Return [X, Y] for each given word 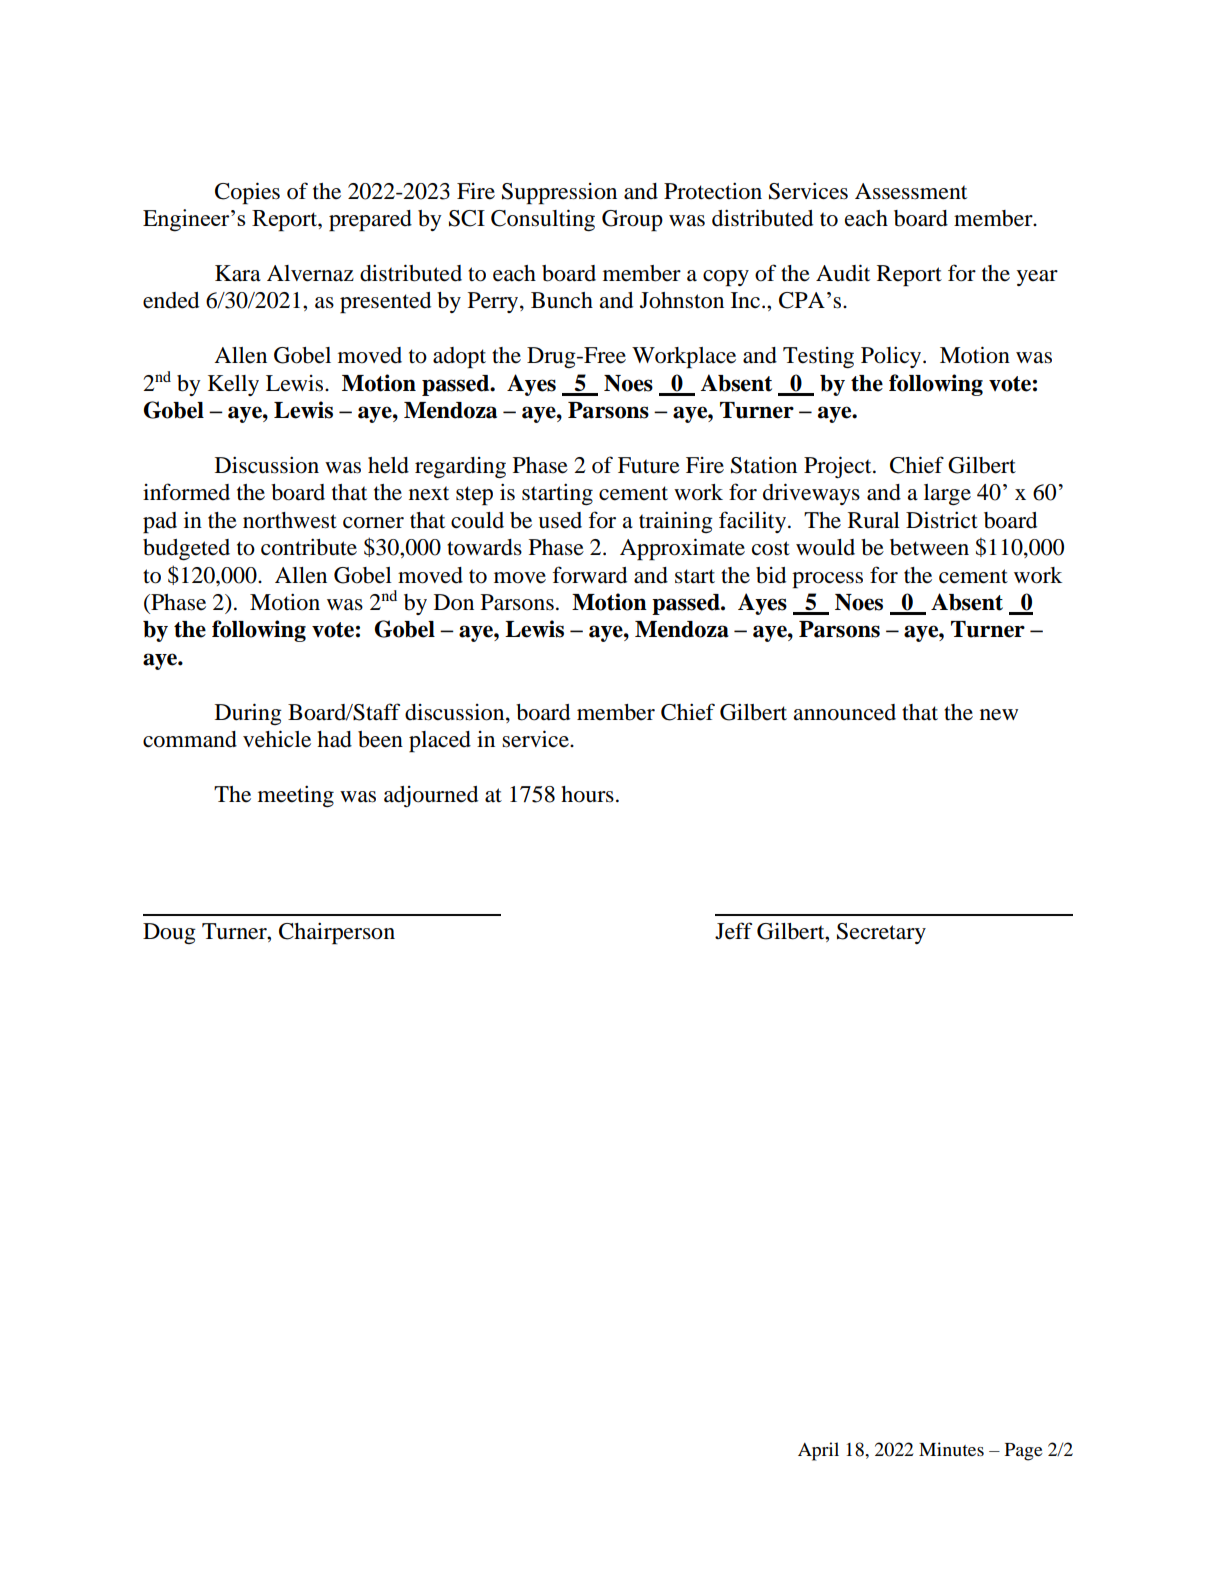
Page [1024, 1452]
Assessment [911, 191]
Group [632, 221]
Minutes [951, 1449]
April [818, 1451]
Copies [247, 193]
